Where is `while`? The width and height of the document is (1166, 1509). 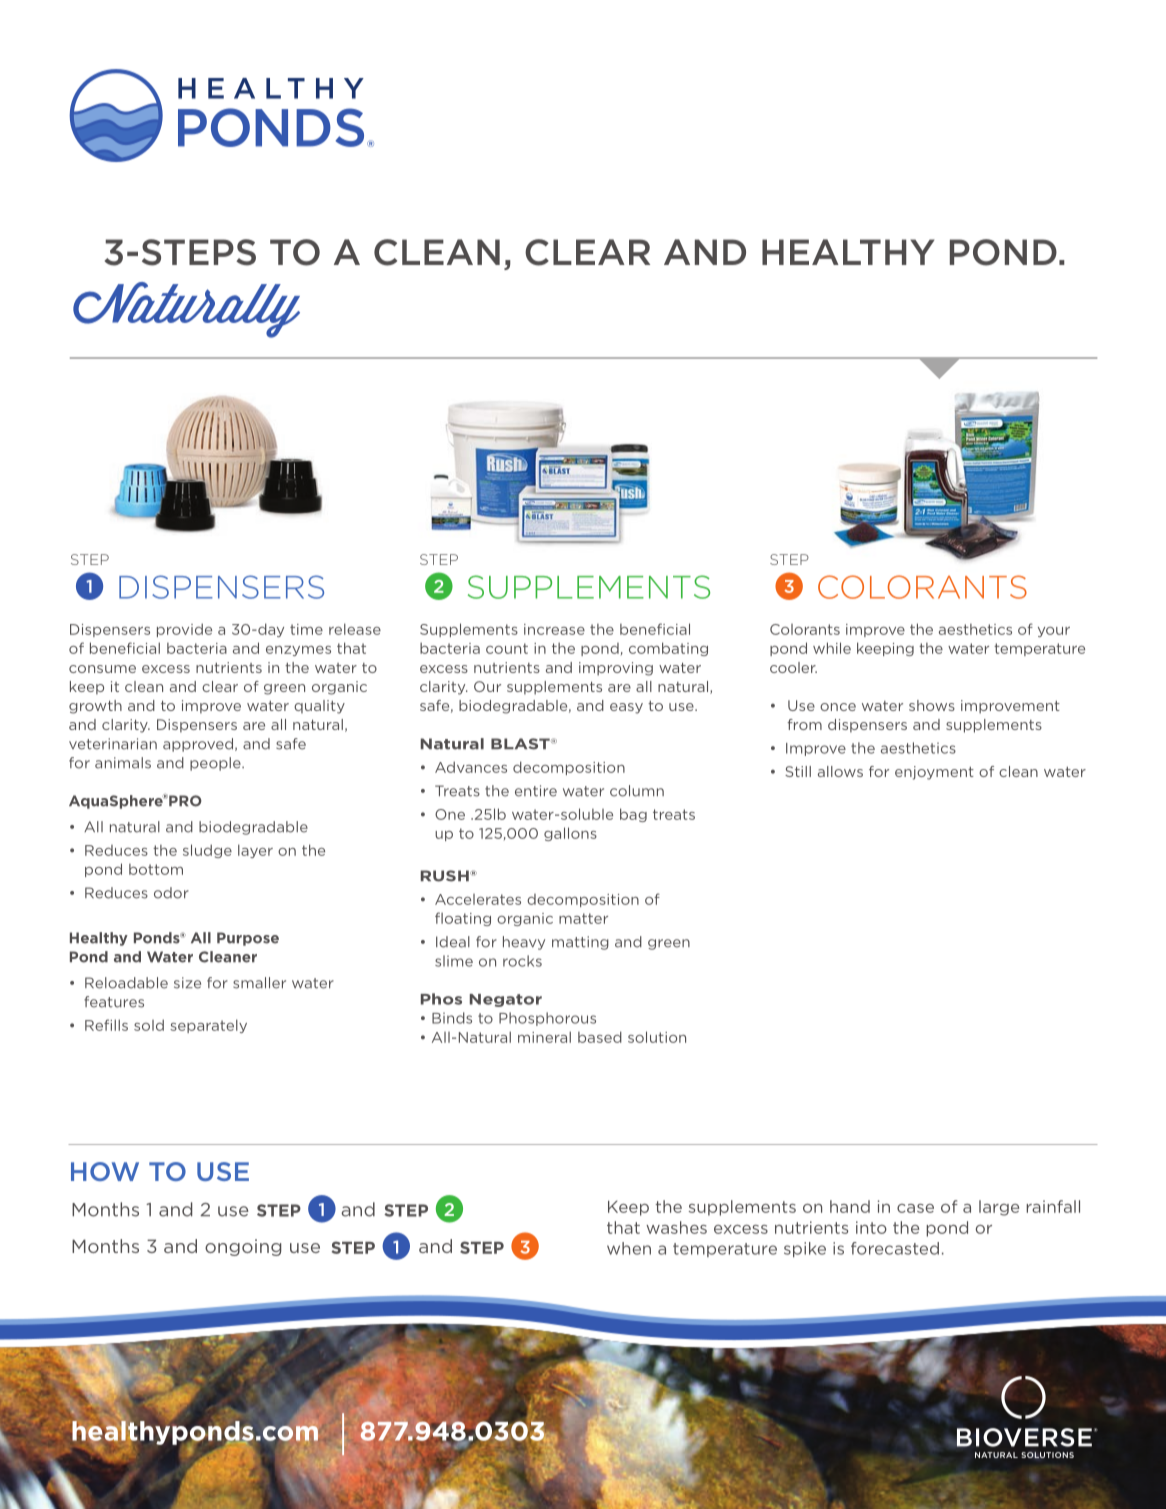
while is located at coordinates (832, 648).
